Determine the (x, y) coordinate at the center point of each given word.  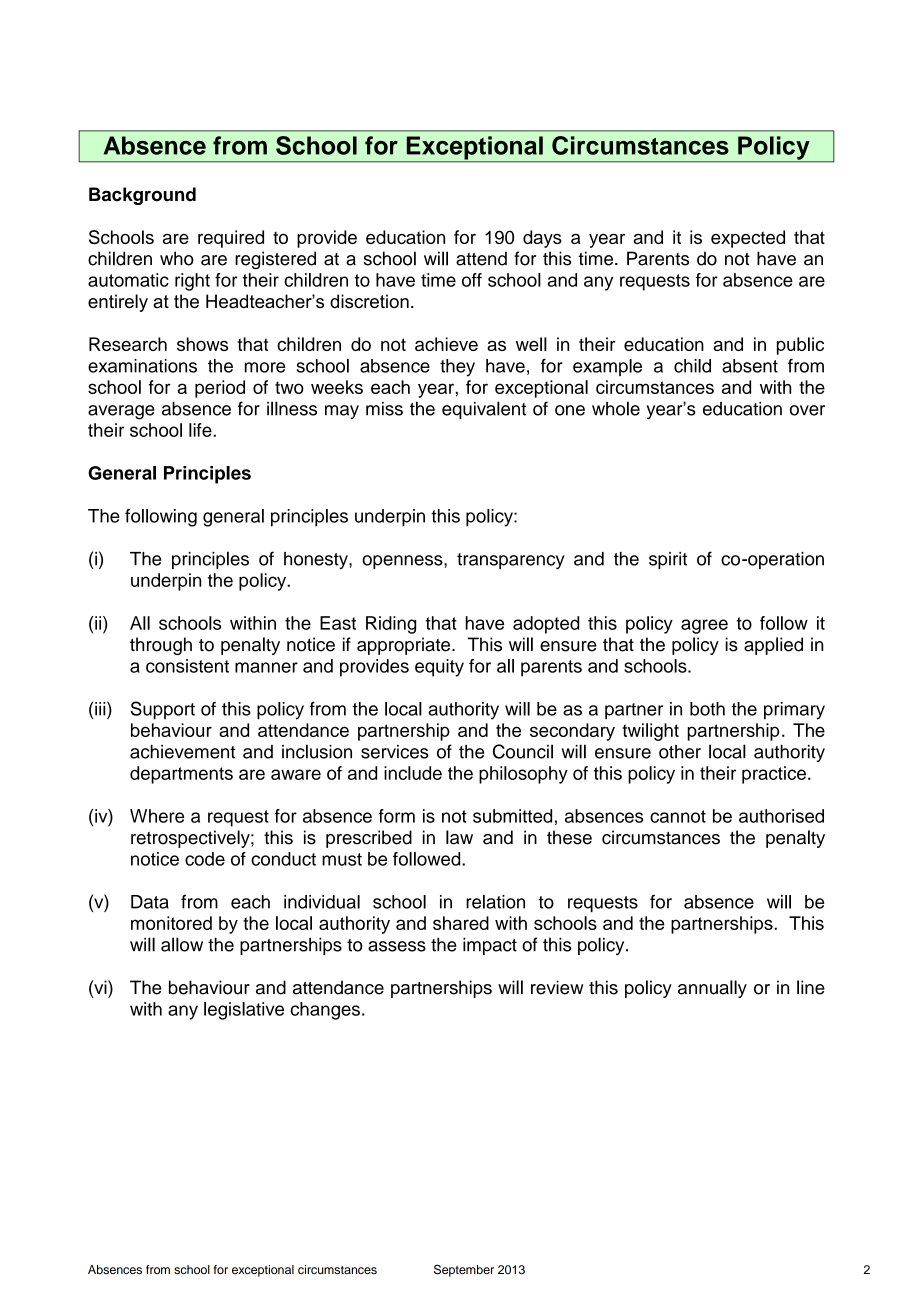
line (811, 987)
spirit (668, 560)
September (464, 1270)
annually (712, 989)
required (231, 239)
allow (182, 944)
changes (325, 1011)
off (472, 280)
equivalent (484, 410)
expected (748, 239)
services (395, 752)
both (707, 709)
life (201, 430)
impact (490, 946)
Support (163, 710)
